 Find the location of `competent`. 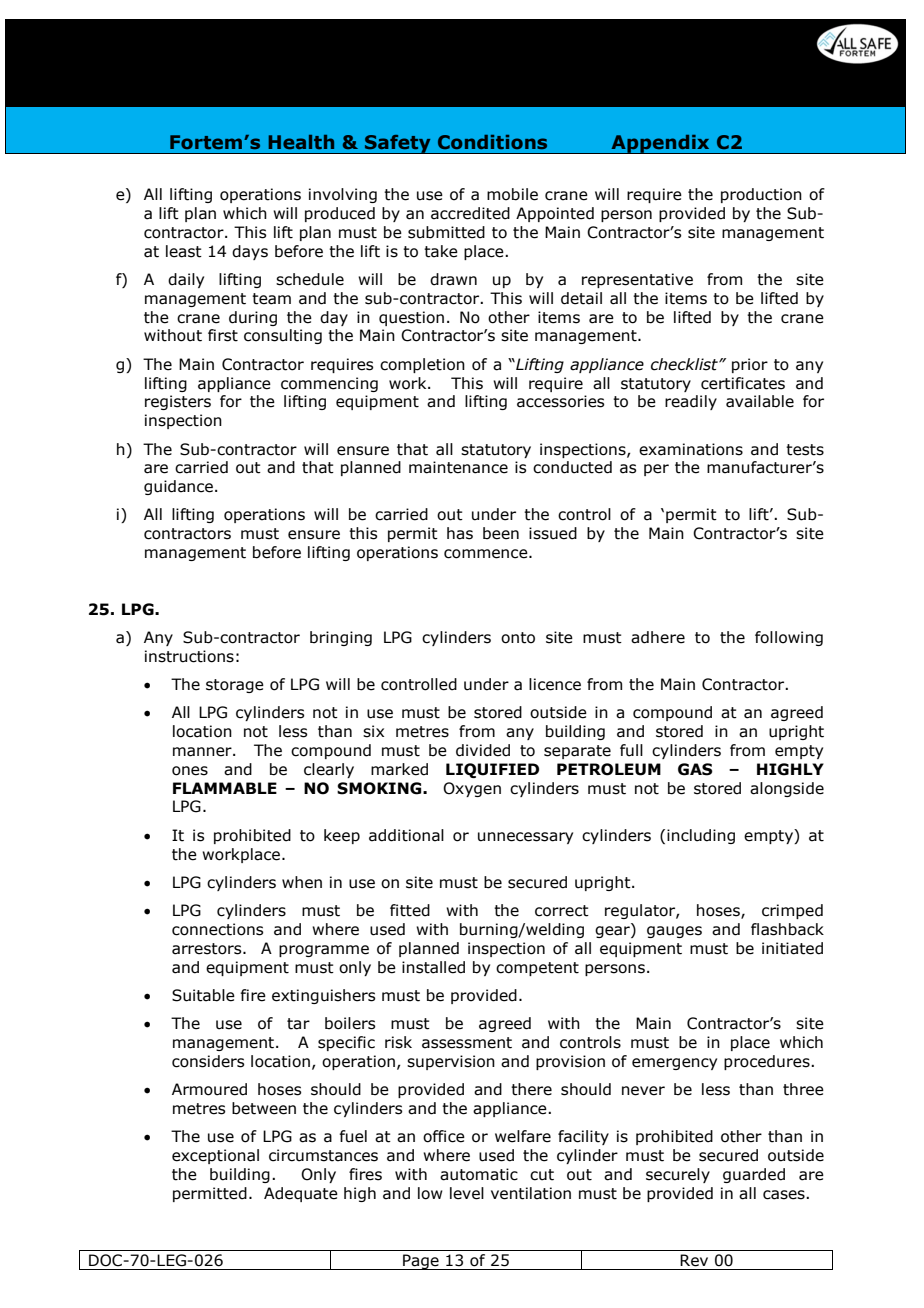

competent is located at coordinates (537, 969).
